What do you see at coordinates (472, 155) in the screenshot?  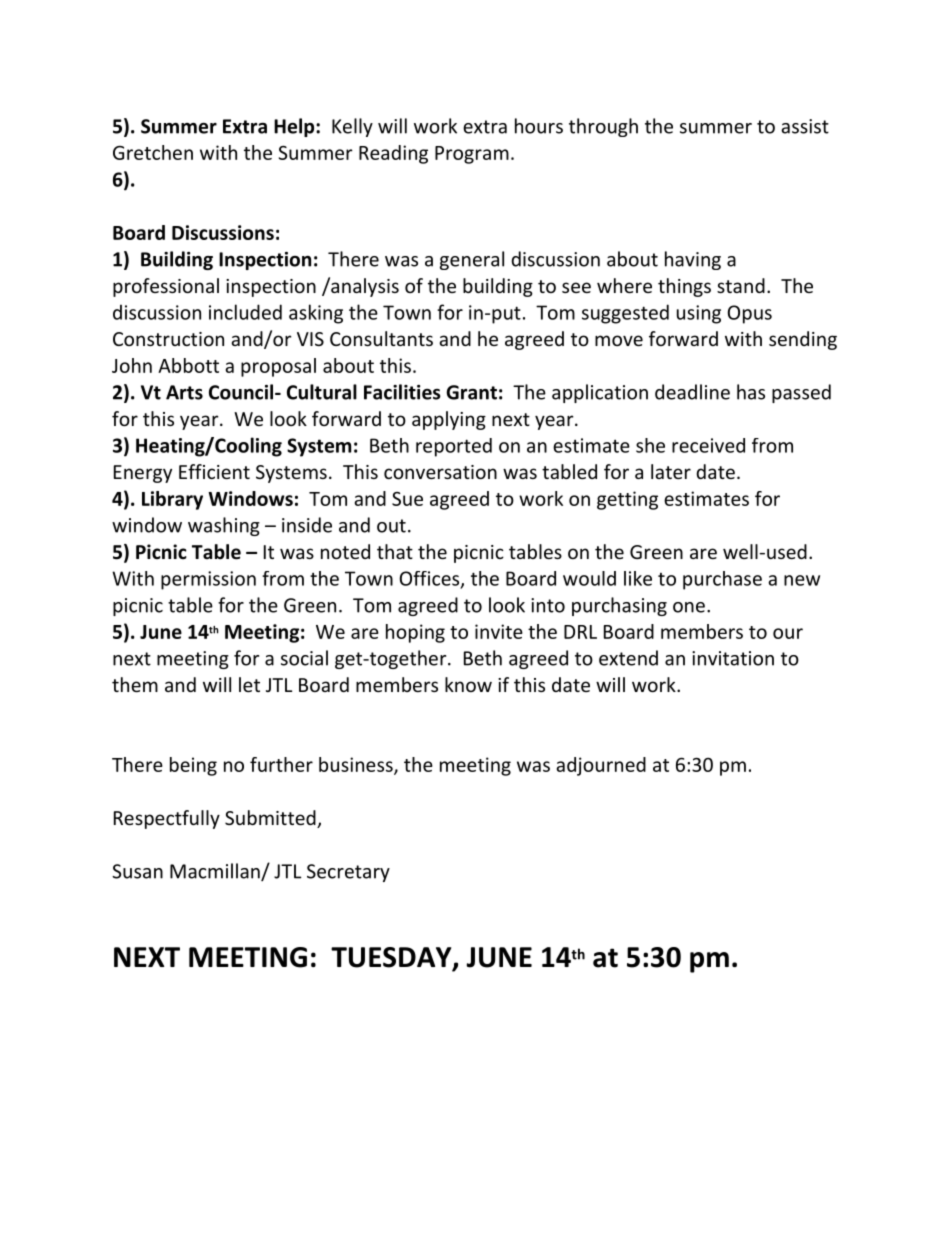 I see `Program` at bounding box center [472, 155].
